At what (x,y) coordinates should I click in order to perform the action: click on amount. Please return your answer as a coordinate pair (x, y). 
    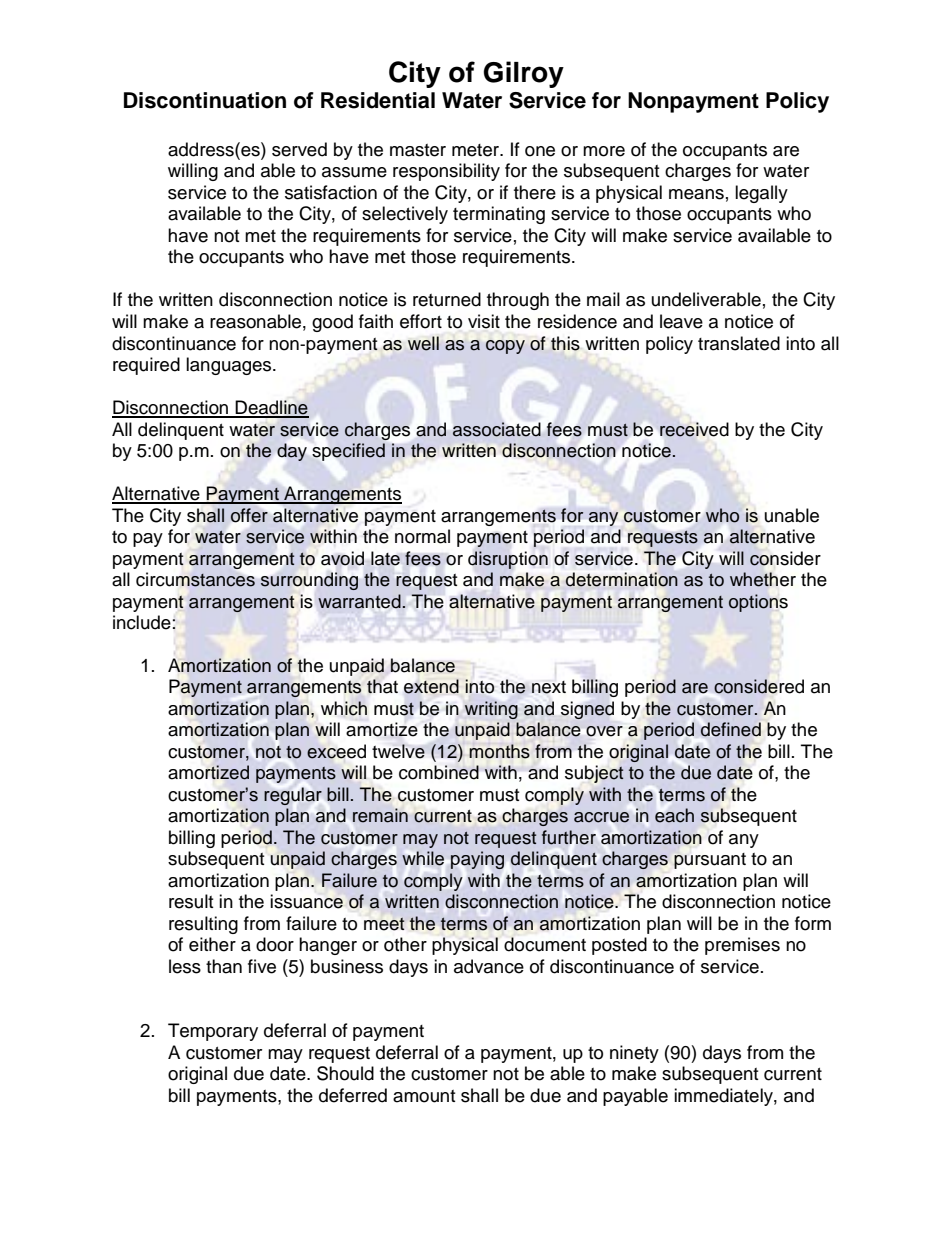
    Looking at the image, I should click on (424, 1096).
